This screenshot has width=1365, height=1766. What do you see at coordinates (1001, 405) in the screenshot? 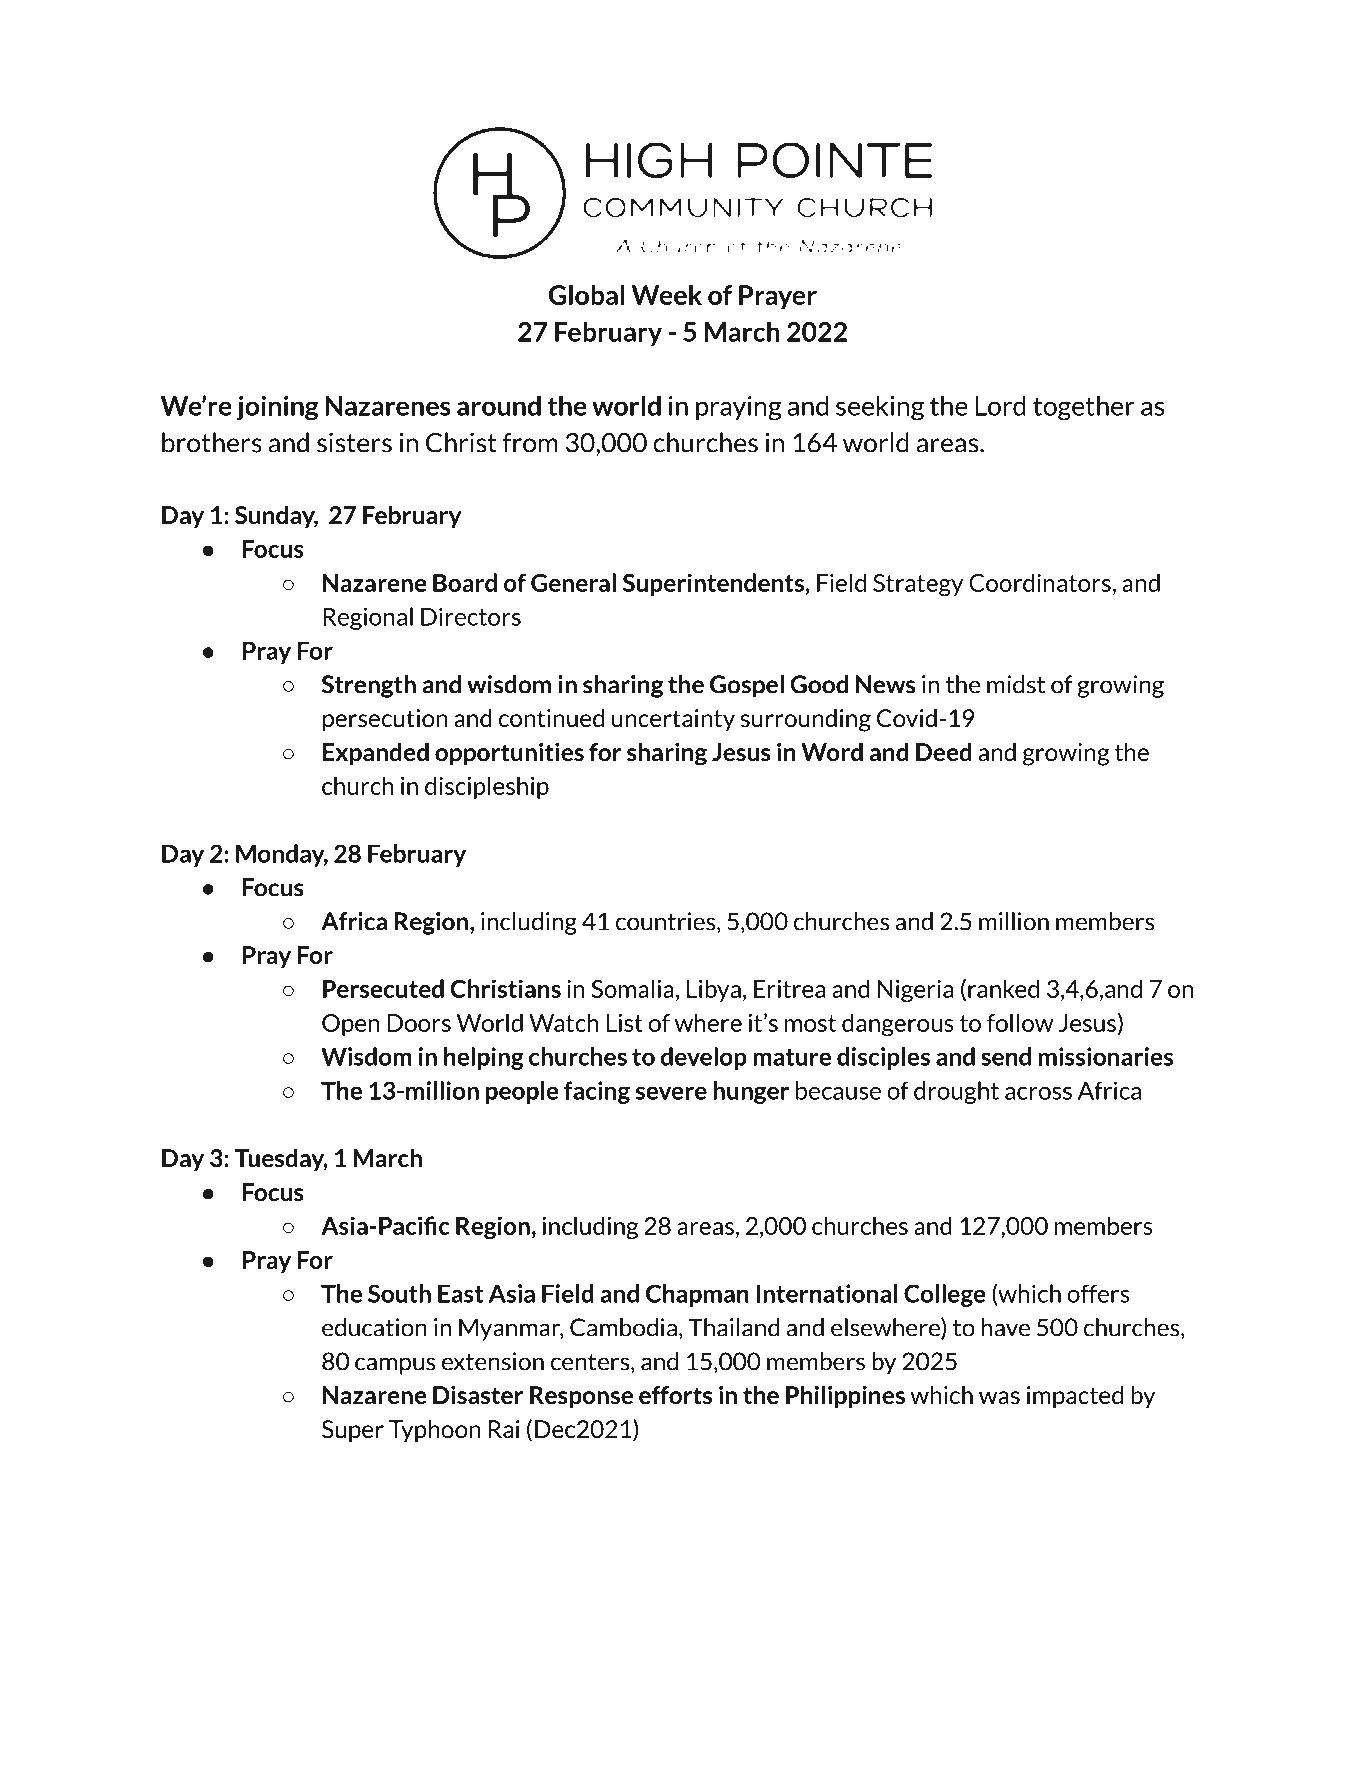
I see `Lord` at bounding box center [1001, 405].
